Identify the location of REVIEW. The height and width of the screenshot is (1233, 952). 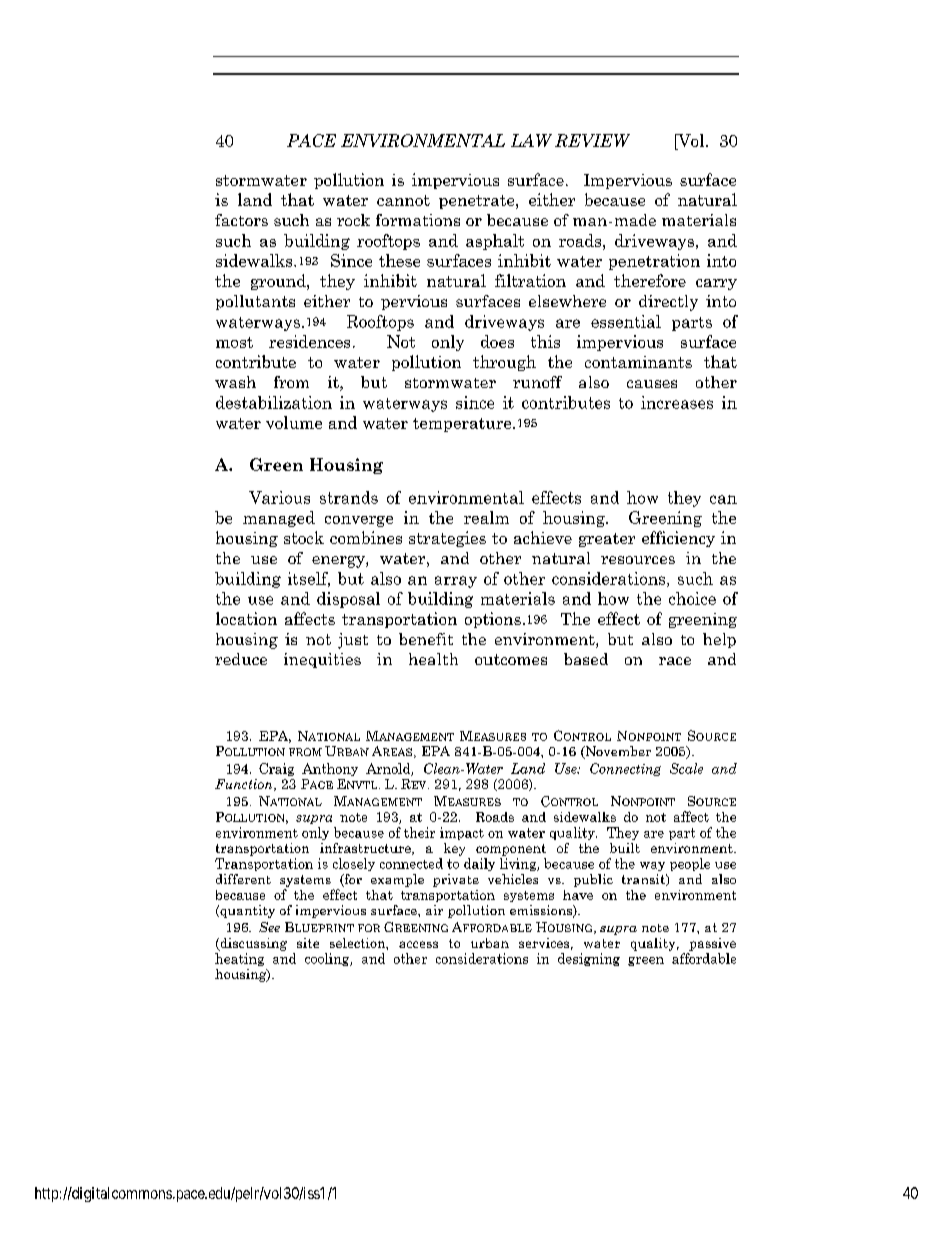
(592, 140).
